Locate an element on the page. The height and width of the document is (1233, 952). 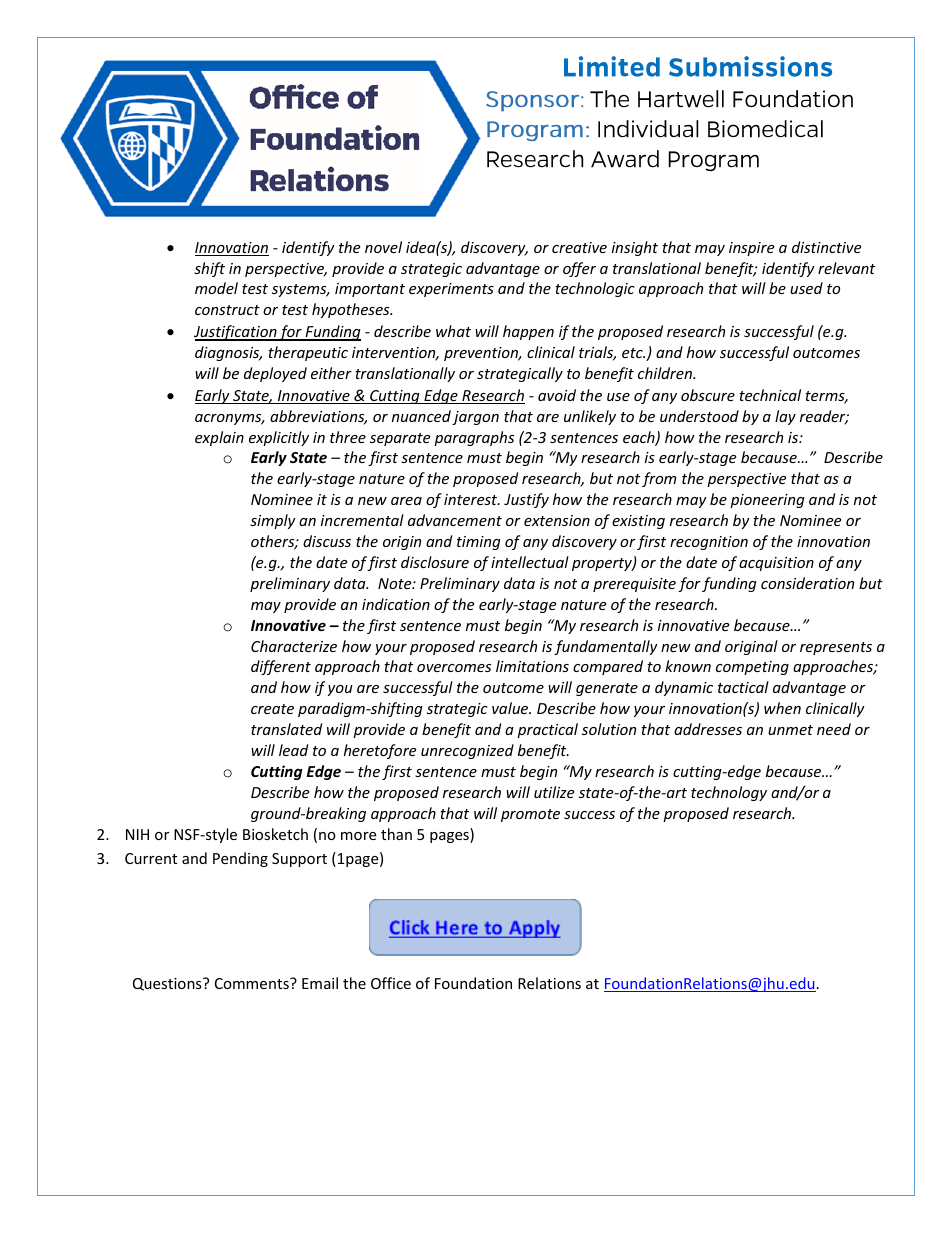
Comments is located at coordinates (253, 983).
